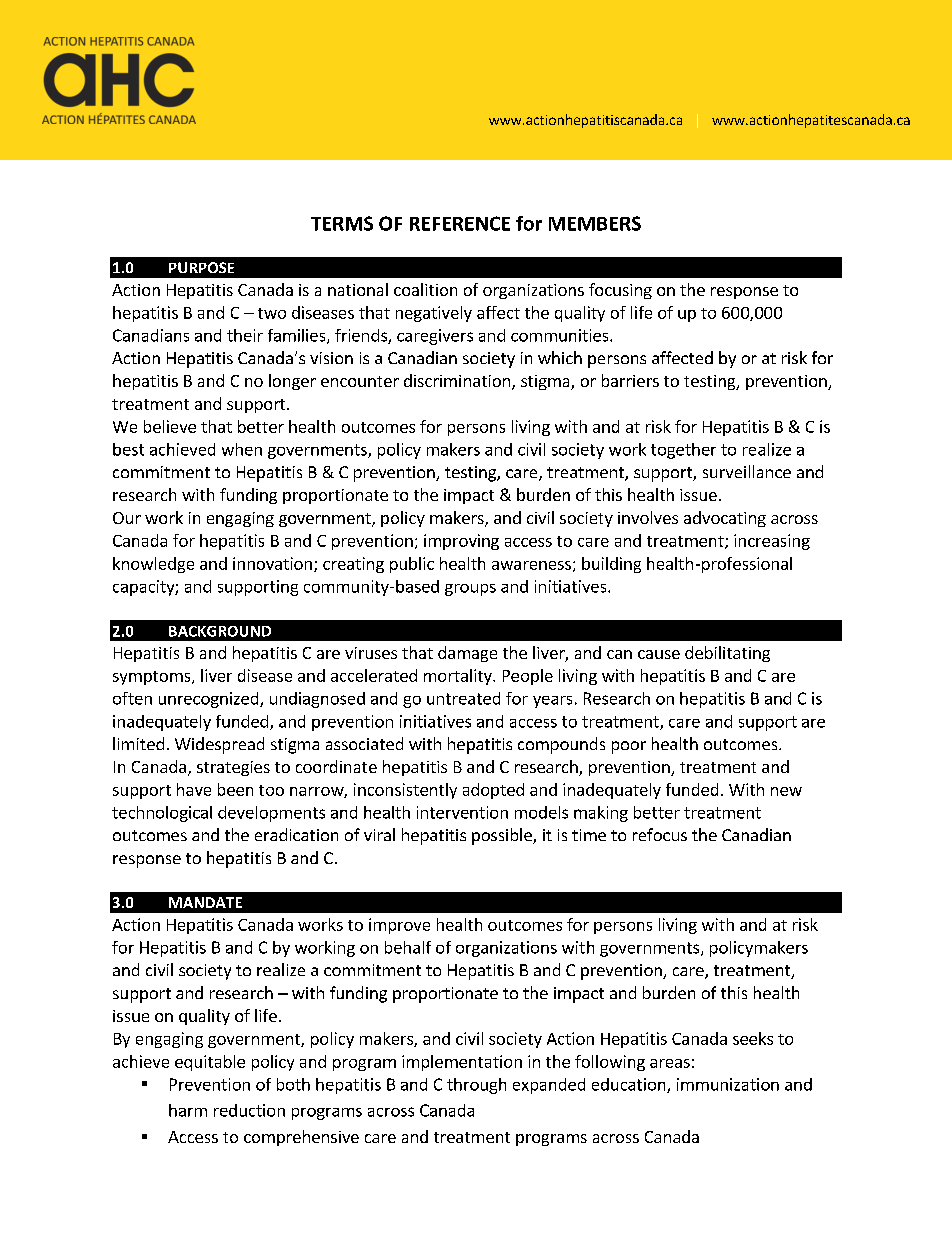 This screenshot has height=1233, width=952. What do you see at coordinates (461, 542) in the screenshot?
I see `improving` at bounding box center [461, 542].
